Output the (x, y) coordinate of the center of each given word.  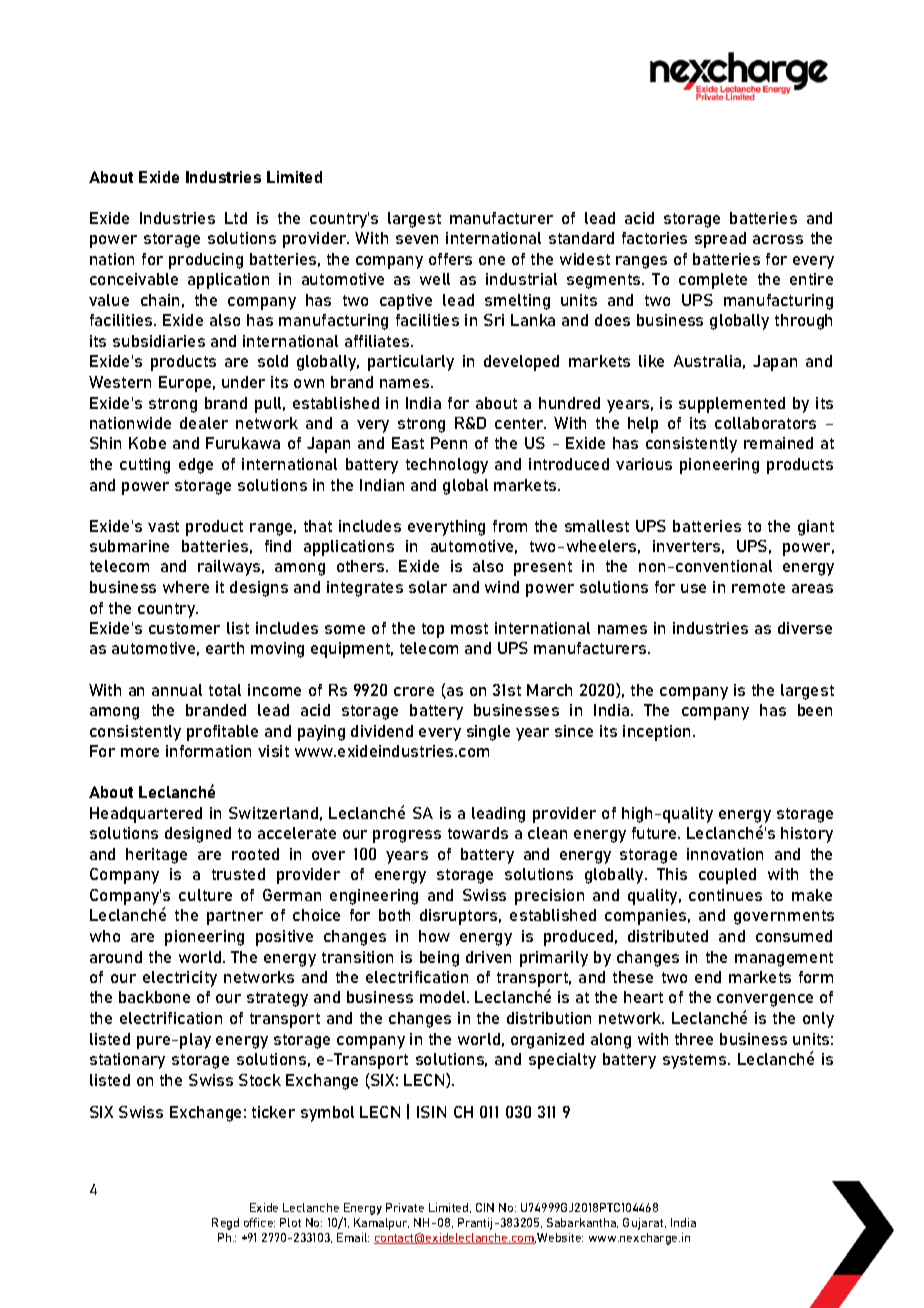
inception (656, 733)
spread (720, 240)
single (488, 733)
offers (450, 259)
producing (206, 261)
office (259, 1222)
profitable (222, 733)
